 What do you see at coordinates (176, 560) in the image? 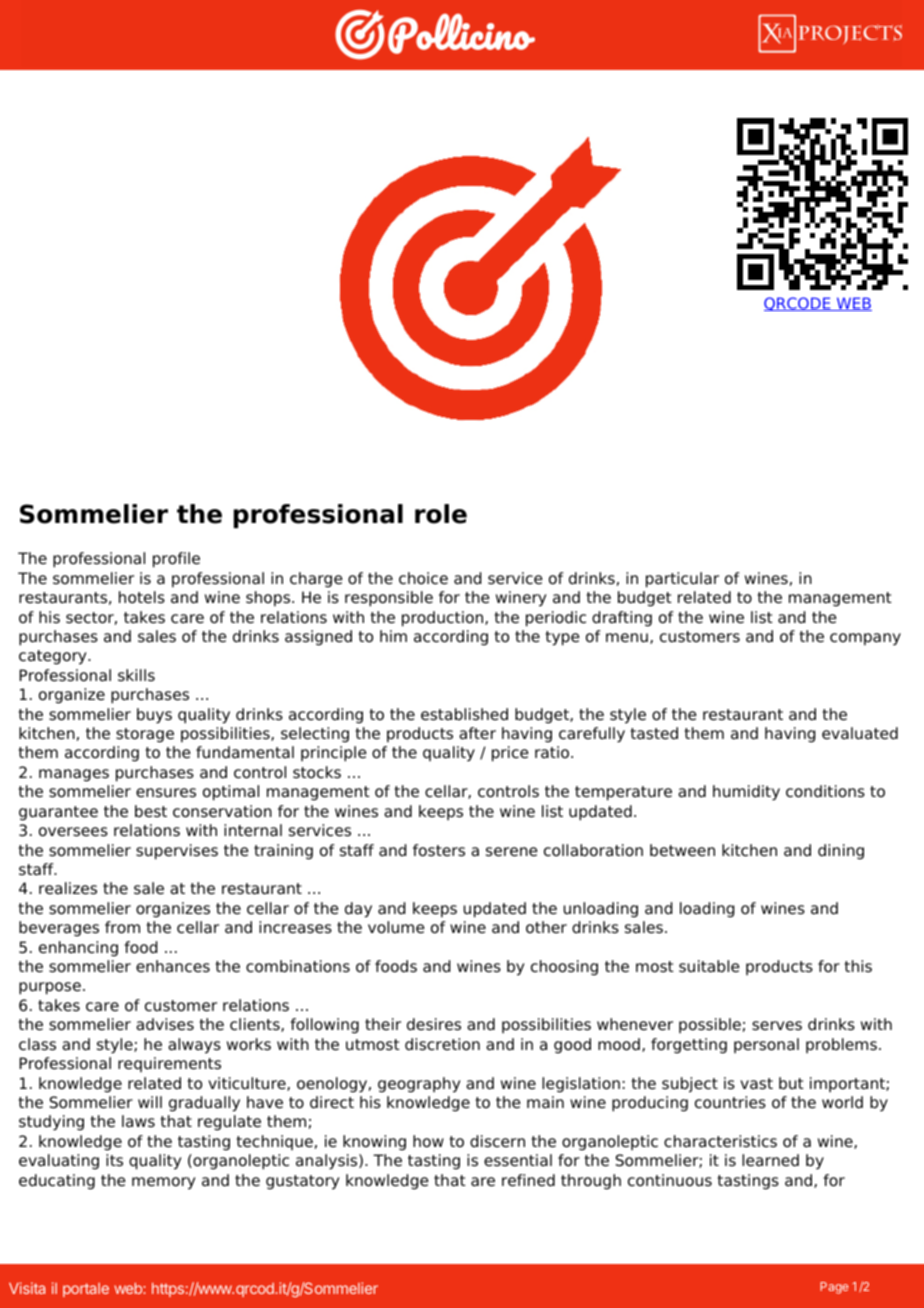
I see `profile` at bounding box center [176, 560].
